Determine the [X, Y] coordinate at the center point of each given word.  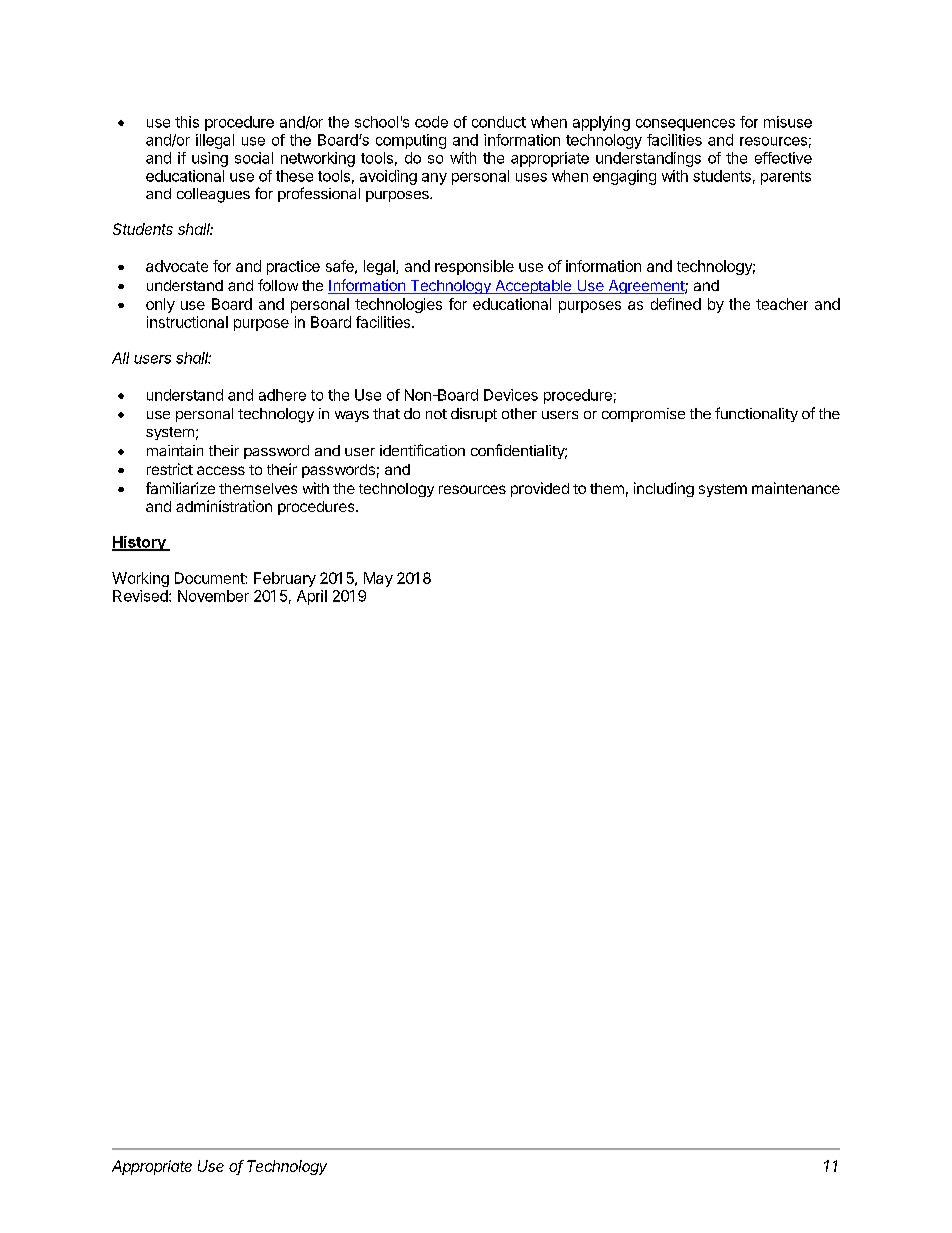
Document [210, 578]
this [187, 122]
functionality [756, 414]
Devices [511, 395]
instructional [187, 322]
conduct [499, 122]
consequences [685, 125]
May [378, 579]
